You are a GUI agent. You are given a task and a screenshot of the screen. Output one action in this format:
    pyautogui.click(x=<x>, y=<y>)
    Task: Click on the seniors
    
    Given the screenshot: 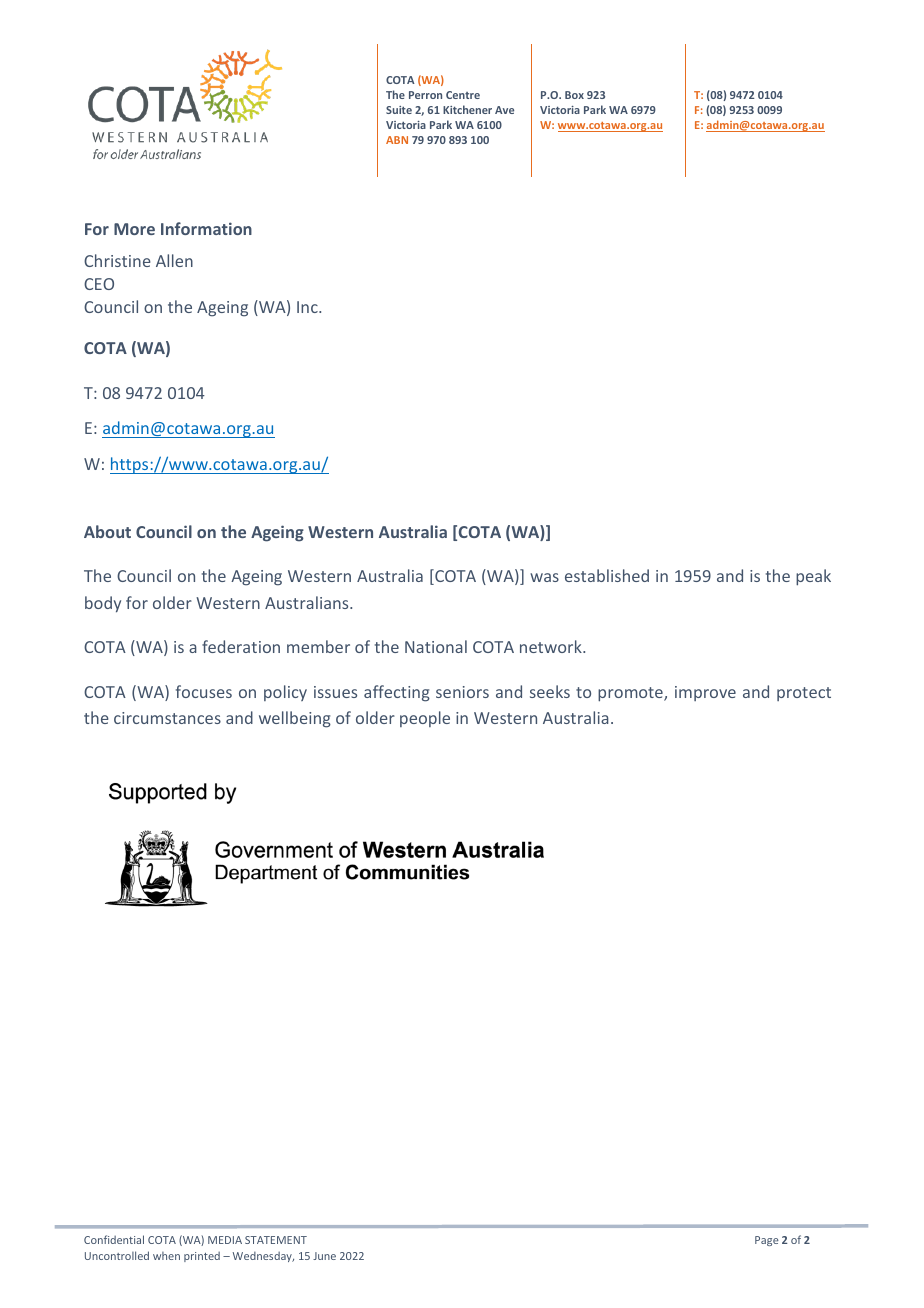 What is the action you would take?
    pyautogui.click(x=462, y=692)
